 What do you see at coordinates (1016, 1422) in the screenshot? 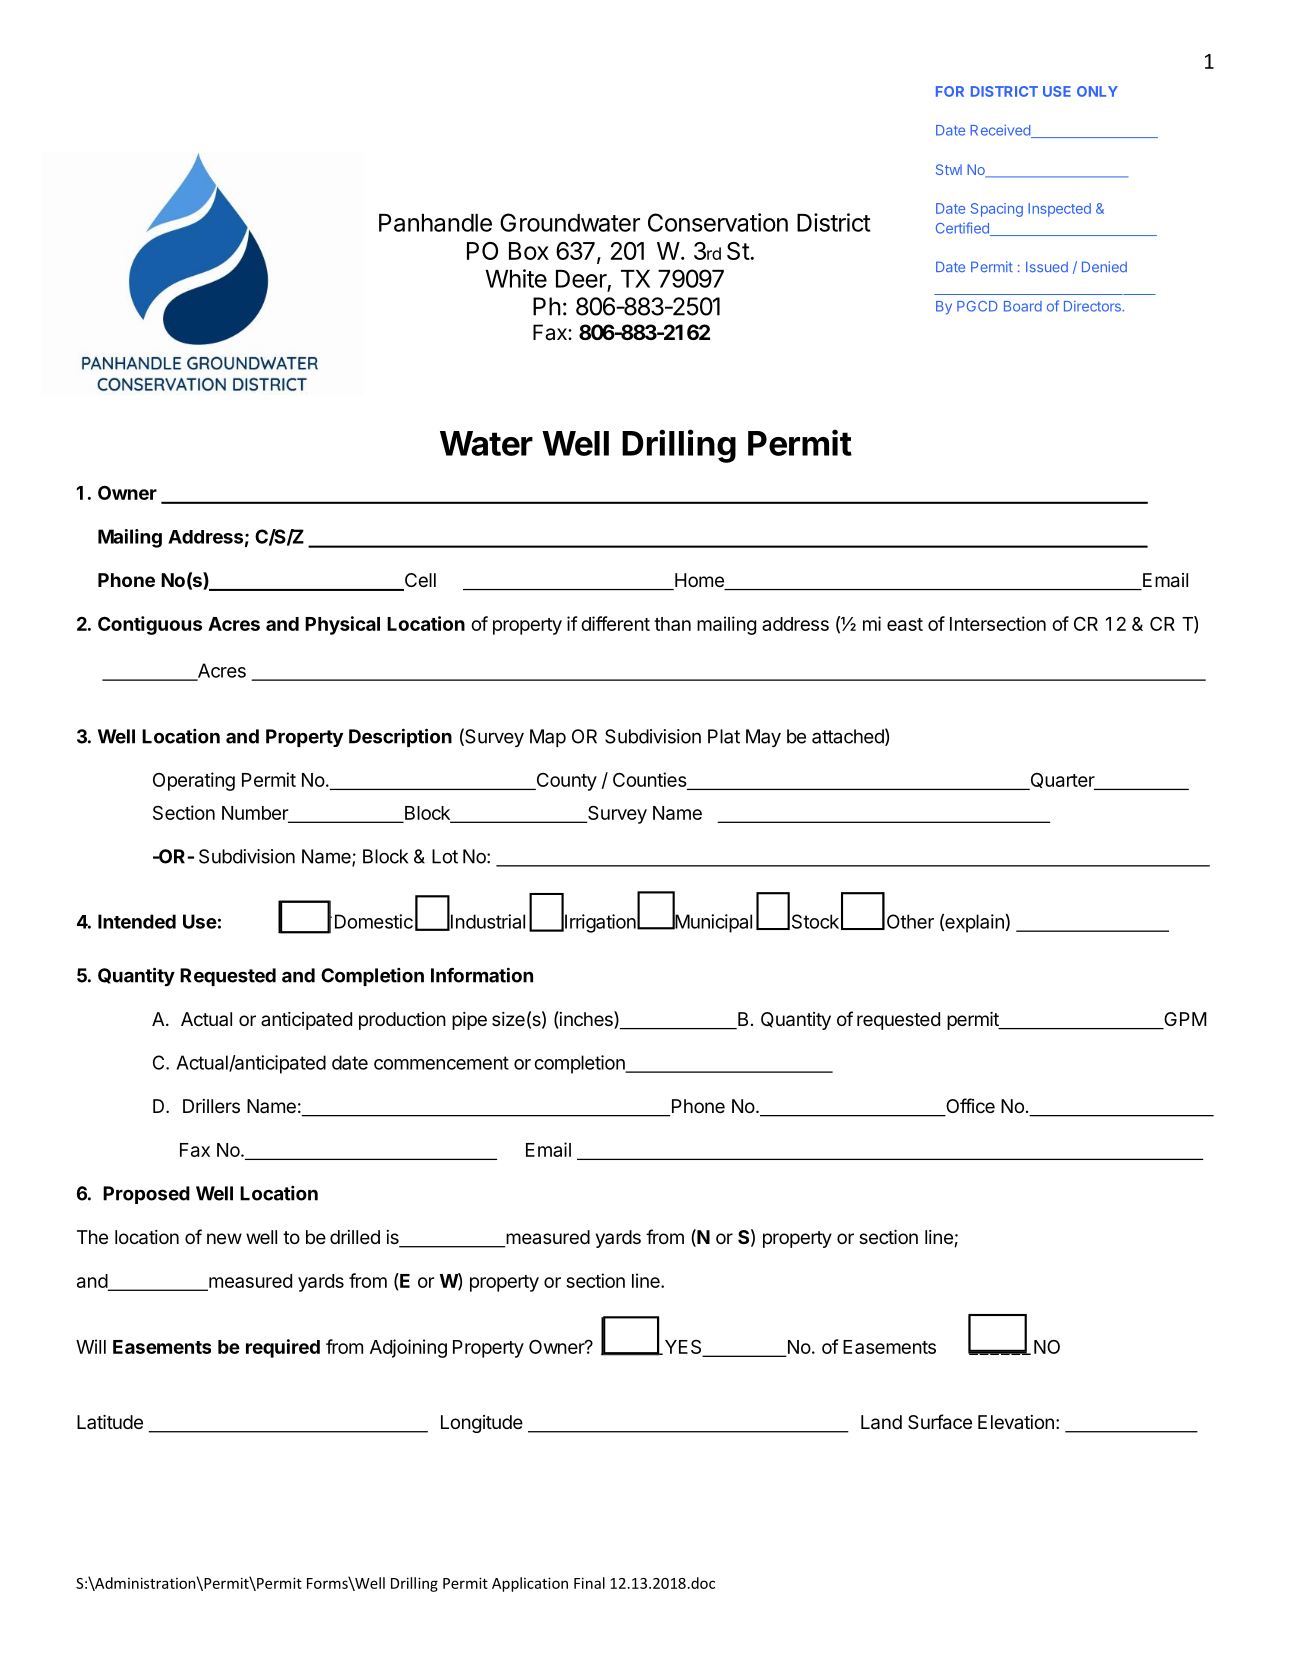
I see `Elevation` at bounding box center [1016, 1422].
